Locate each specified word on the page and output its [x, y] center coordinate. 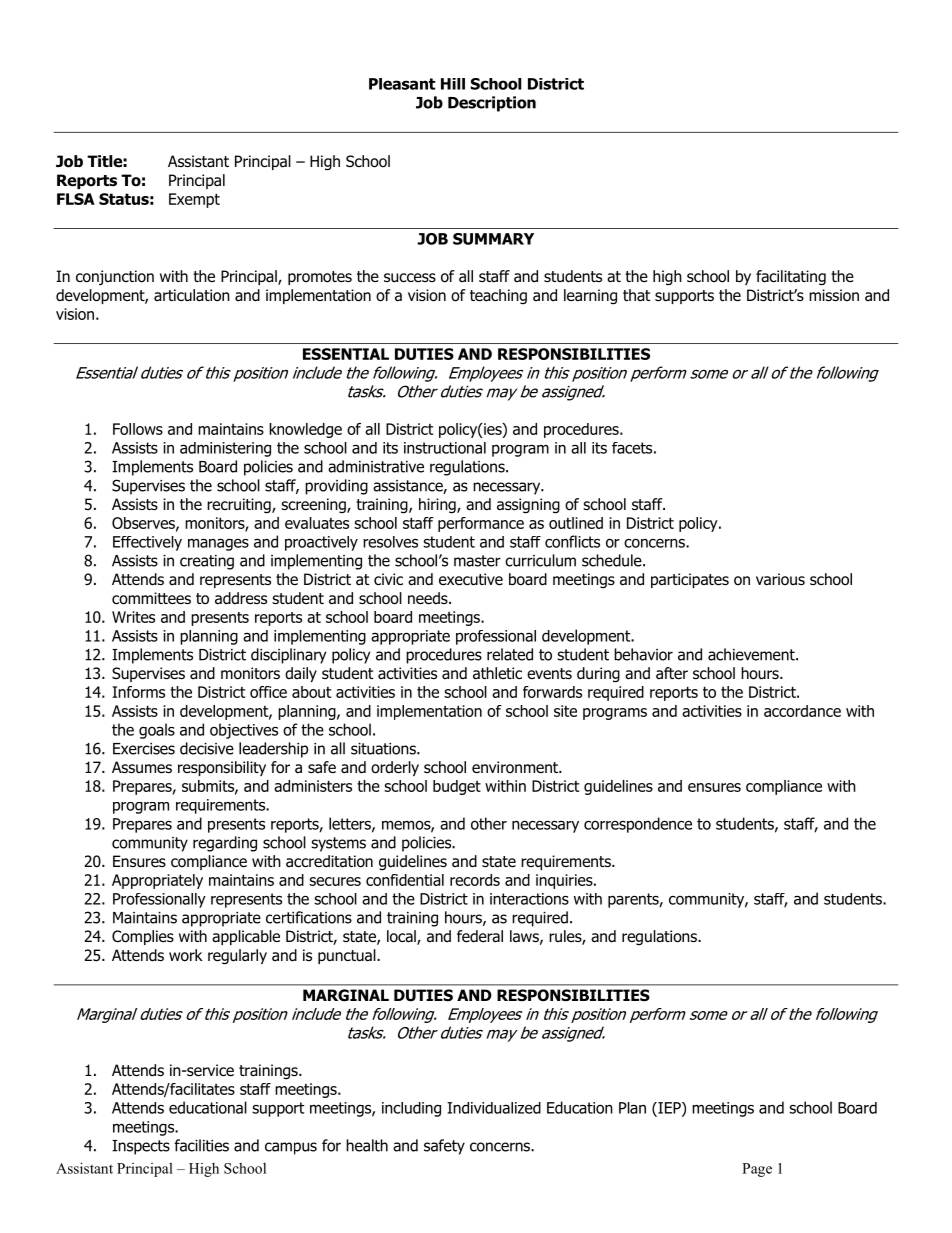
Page [757, 1170]
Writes [133, 617]
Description [492, 104]
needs [429, 598]
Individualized [494, 1108]
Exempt [194, 200]
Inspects [141, 1147]
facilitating [791, 278]
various [780, 579]
